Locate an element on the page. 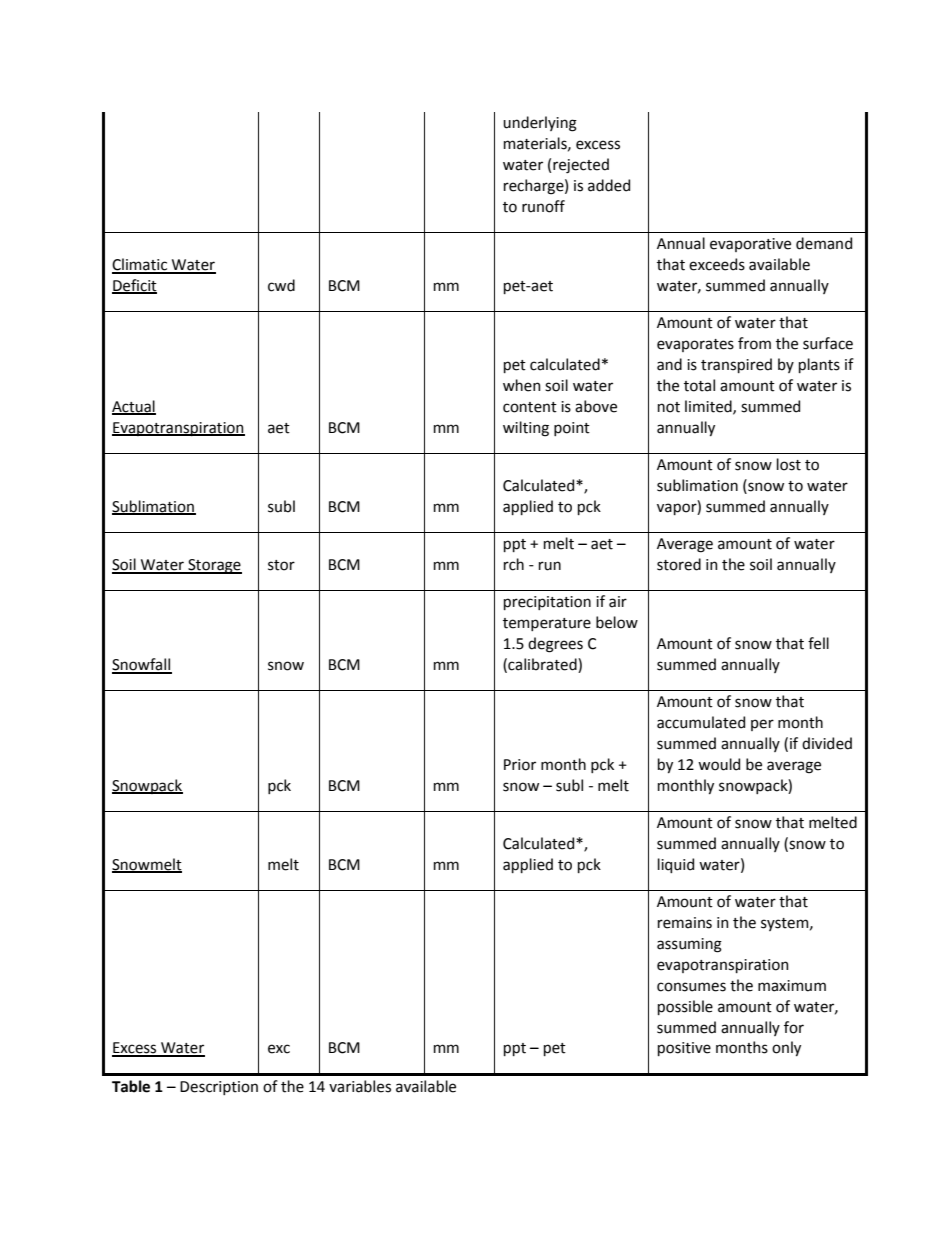 The image size is (952, 1233). when is located at coordinates (522, 385).
